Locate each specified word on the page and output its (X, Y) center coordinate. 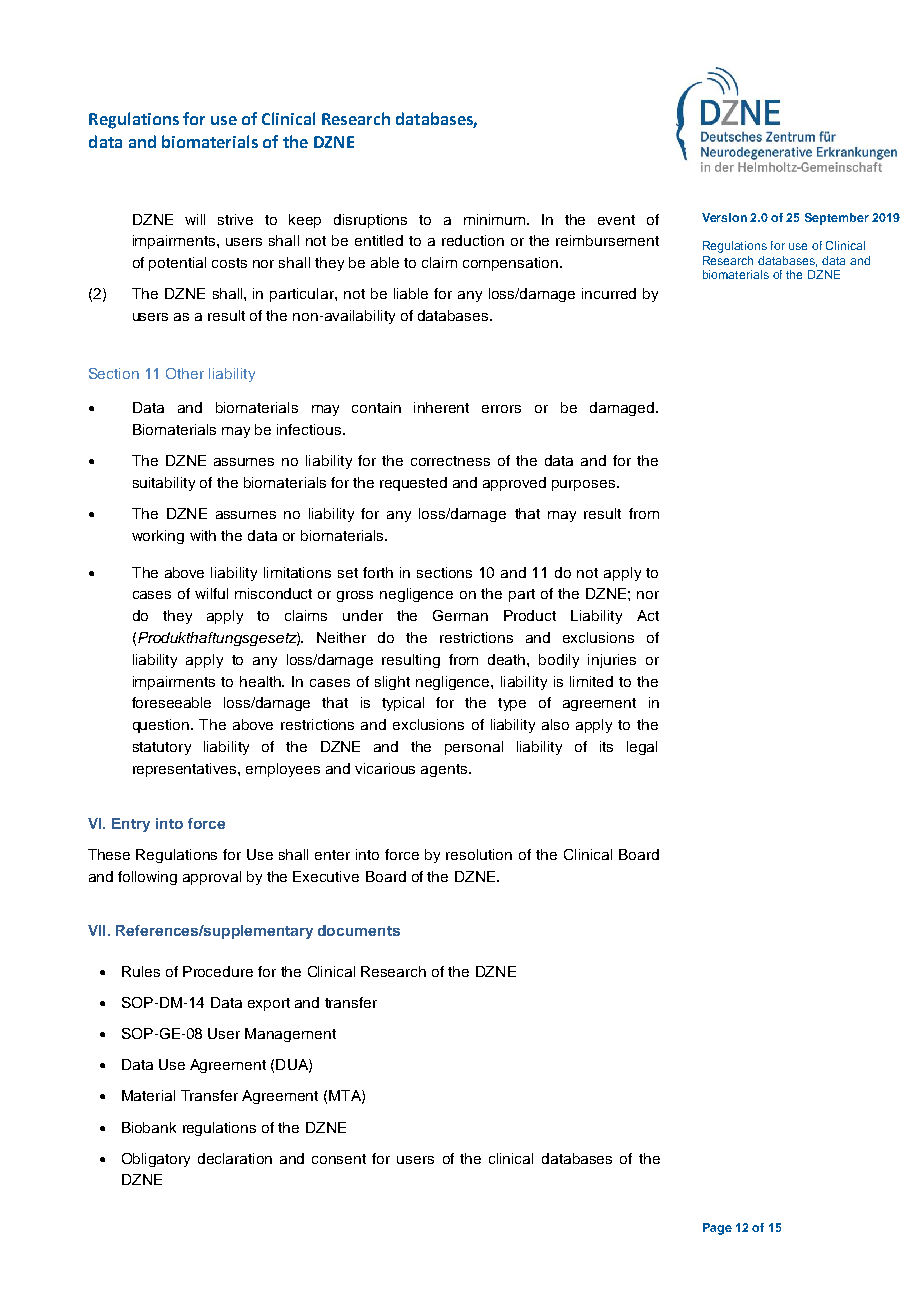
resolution (479, 854)
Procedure (218, 971)
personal (474, 748)
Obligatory (156, 1160)
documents (359, 930)
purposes (583, 485)
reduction (473, 240)
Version (724, 217)
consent (339, 1159)
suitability (164, 484)
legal (642, 748)
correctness (450, 461)
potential (177, 264)
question (162, 726)
